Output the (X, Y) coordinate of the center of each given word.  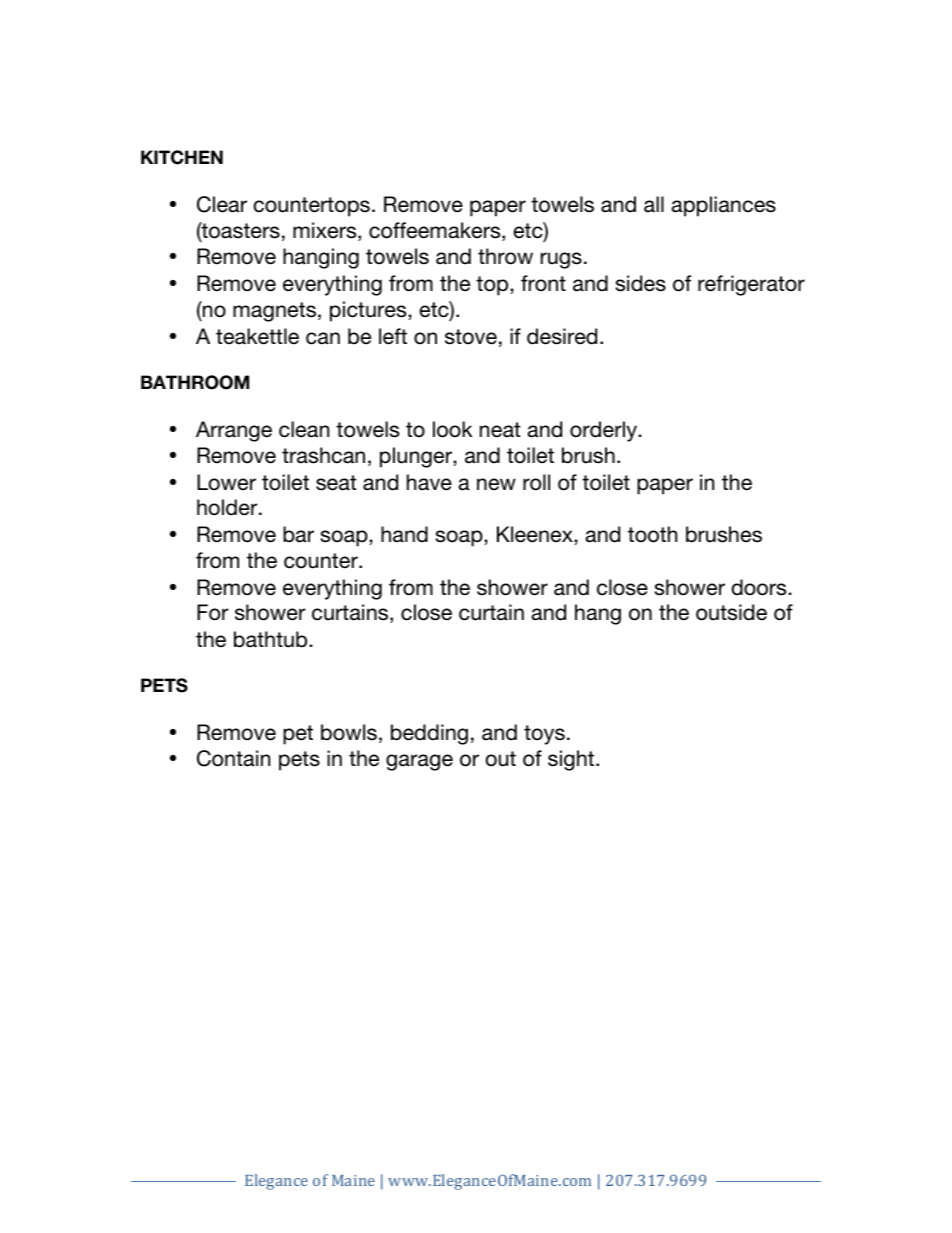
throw (505, 256)
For (213, 612)
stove (471, 337)
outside (731, 612)
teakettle (257, 336)
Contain (233, 758)
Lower (226, 482)
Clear (222, 204)
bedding (429, 734)
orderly (604, 431)
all (654, 204)
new (496, 484)
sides (641, 283)
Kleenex (536, 534)
